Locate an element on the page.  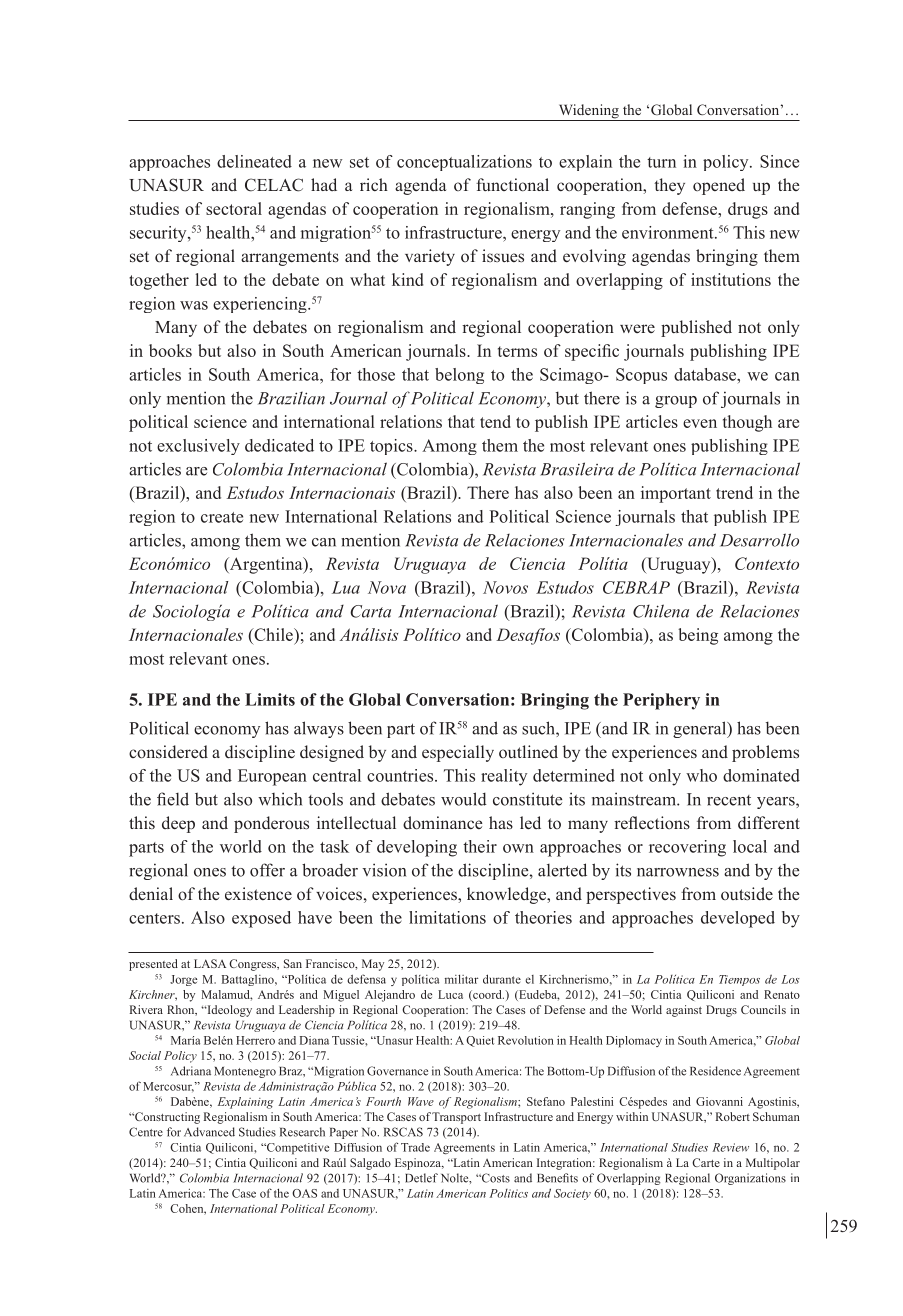
Carte is located at coordinates (706, 1162).
